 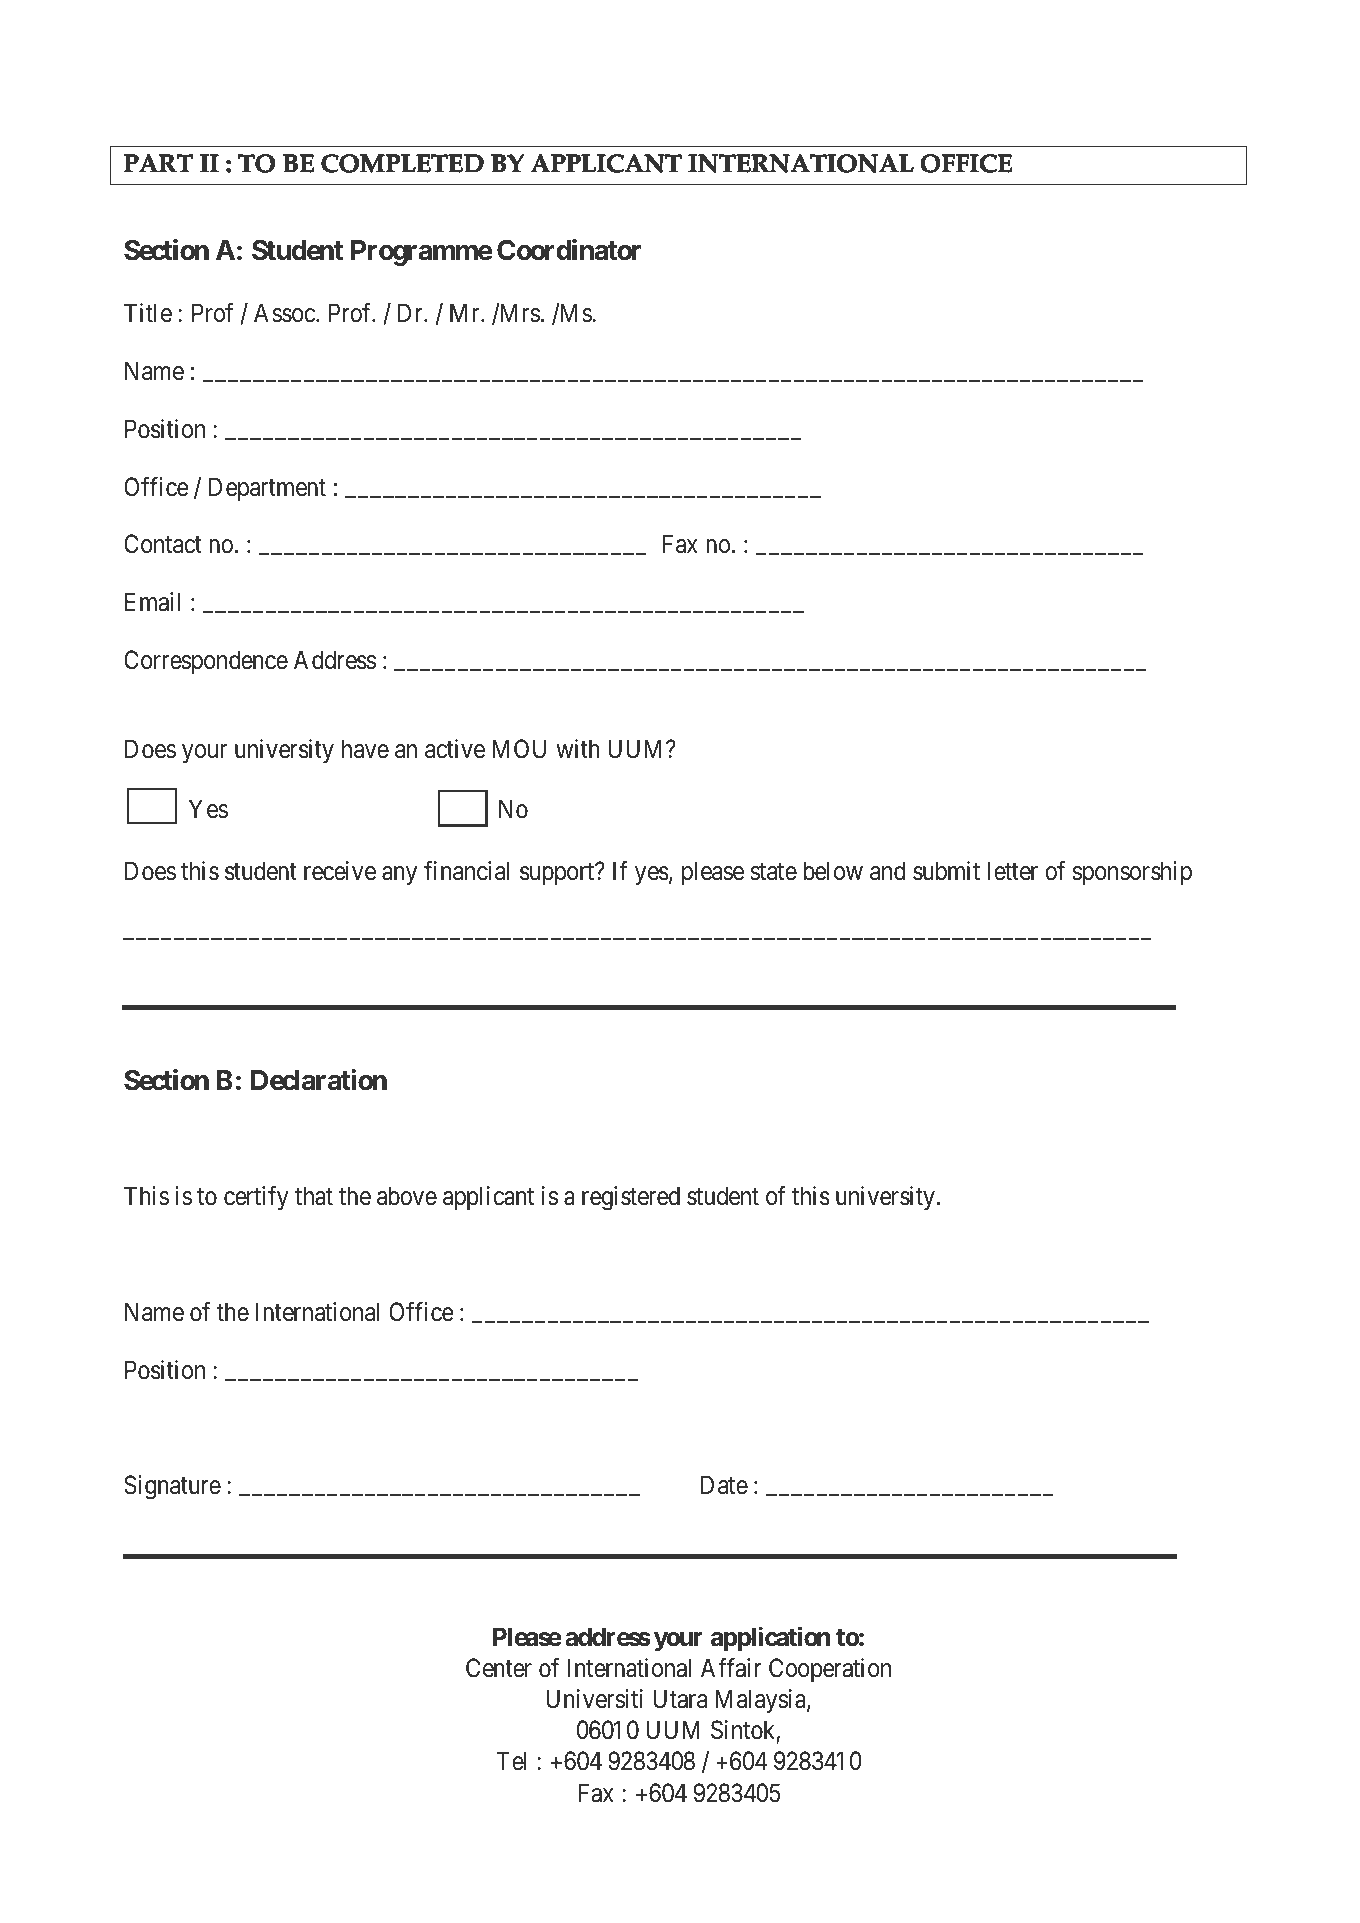 I want to click on letter, so click(x=1013, y=871).
